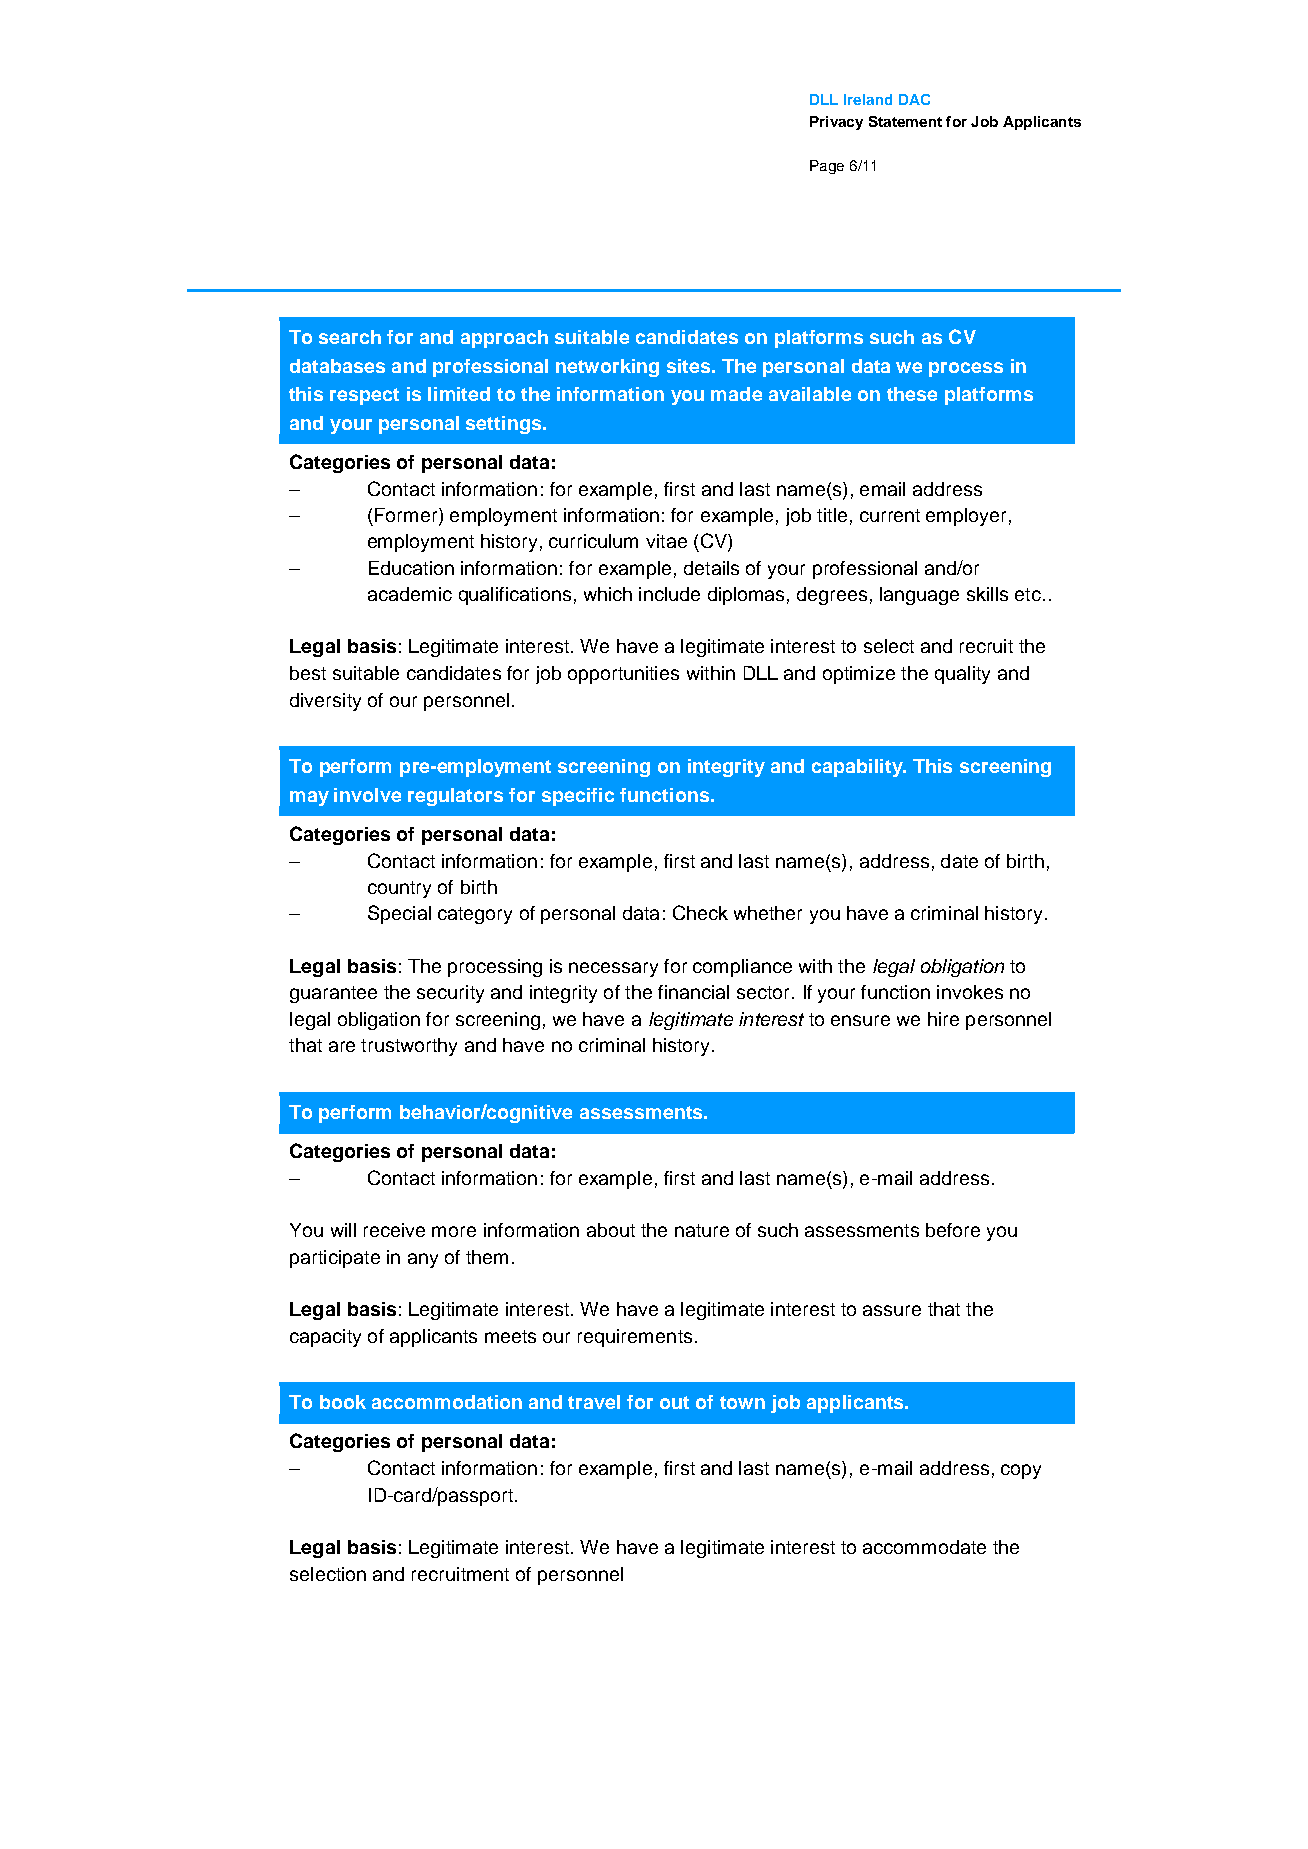 The height and width of the image is (1849, 1308). Describe the element at coordinates (350, 337) in the image. I see `search` at that location.
